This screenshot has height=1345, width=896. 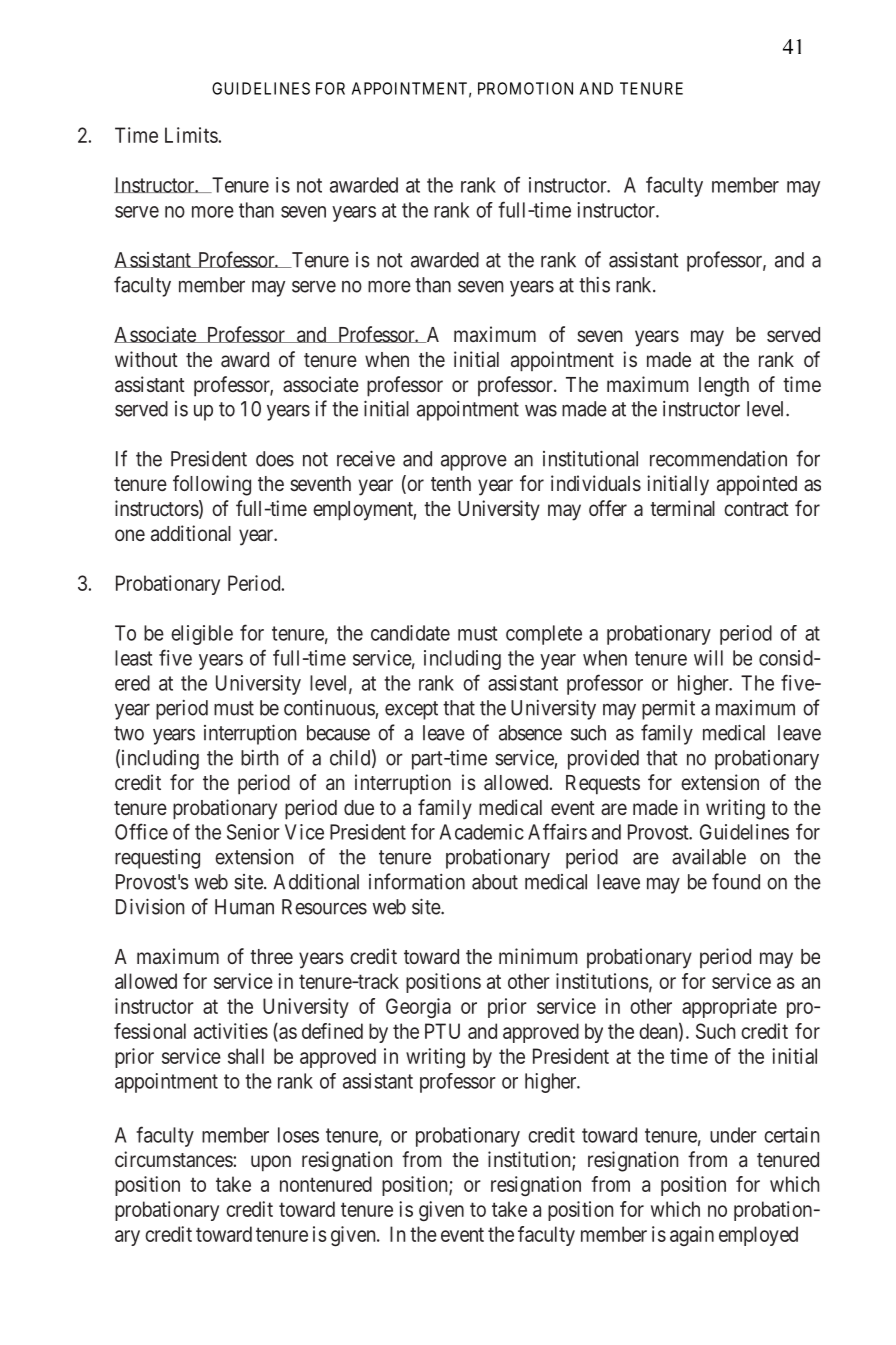 I want to click on circumstances, so click(x=174, y=1159).
